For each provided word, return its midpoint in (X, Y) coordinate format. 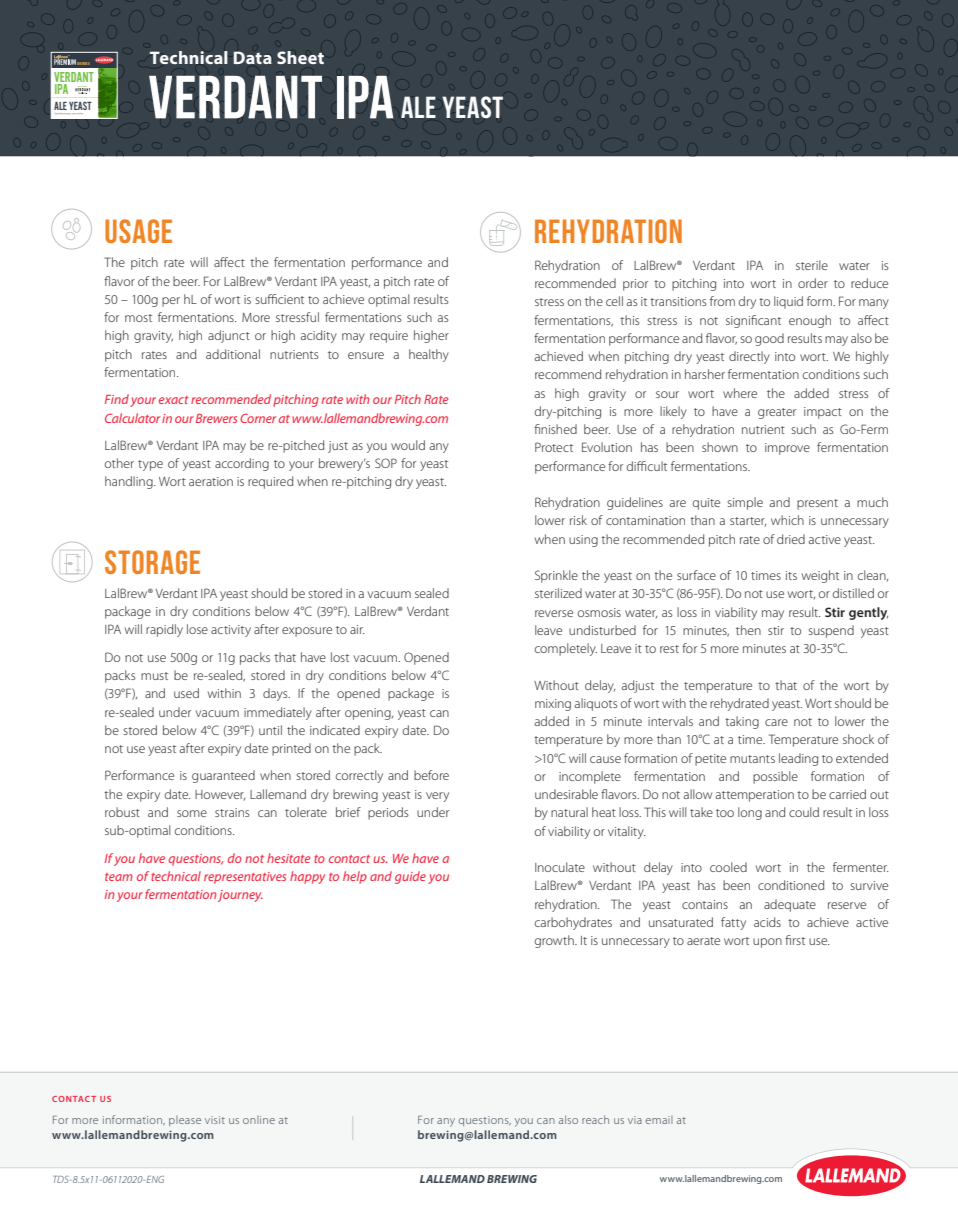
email (659, 1120)
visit (215, 1120)
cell (614, 301)
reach (595, 1119)
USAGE (138, 231)
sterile (812, 265)
